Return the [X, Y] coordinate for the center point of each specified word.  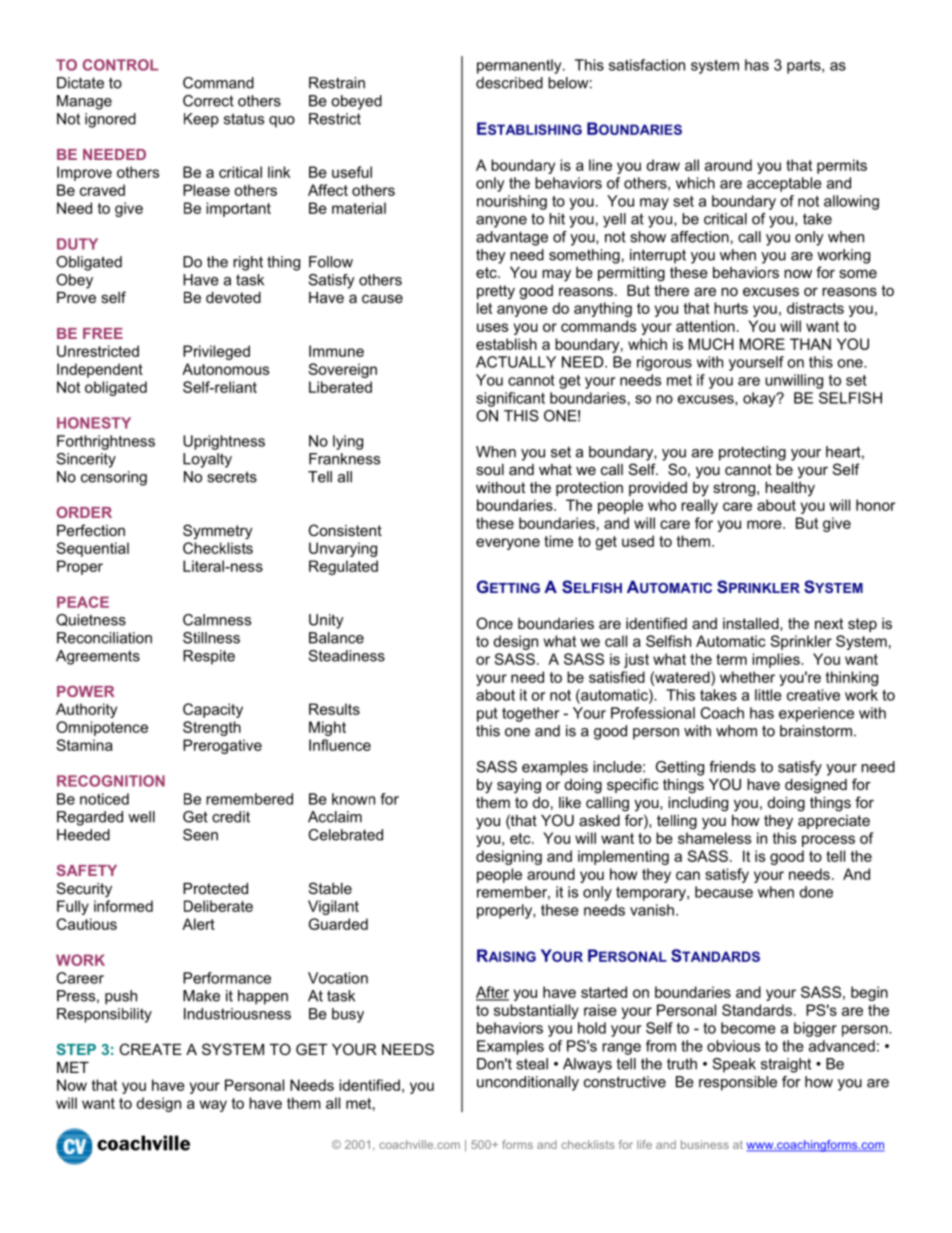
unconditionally [528, 1083]
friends [732, 767]
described [509, 83]
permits [842, 166]
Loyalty [207, 460]
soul [490, 469]
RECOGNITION [111, 781]
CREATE [150, 1049]
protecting [752, 453]
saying [519, 786]
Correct [208, 101]
